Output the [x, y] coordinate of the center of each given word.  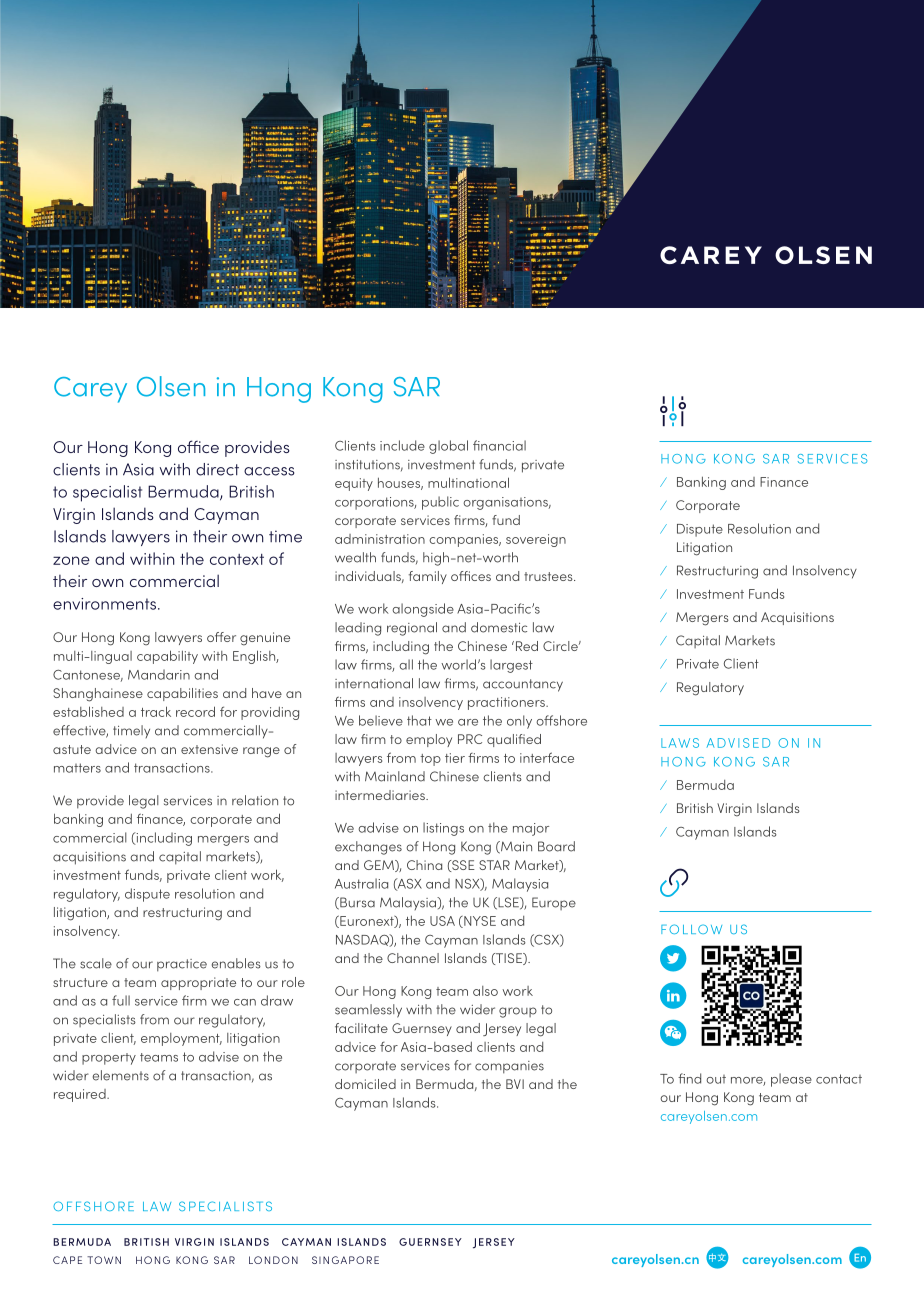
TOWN [104, 1260]
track [156, 711]
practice [182, 965]
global [448, 447]
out [716, 1079]
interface [547, 757]
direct [217, 469]
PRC [470, 739]
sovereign [536, 540]
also [485, 991]
